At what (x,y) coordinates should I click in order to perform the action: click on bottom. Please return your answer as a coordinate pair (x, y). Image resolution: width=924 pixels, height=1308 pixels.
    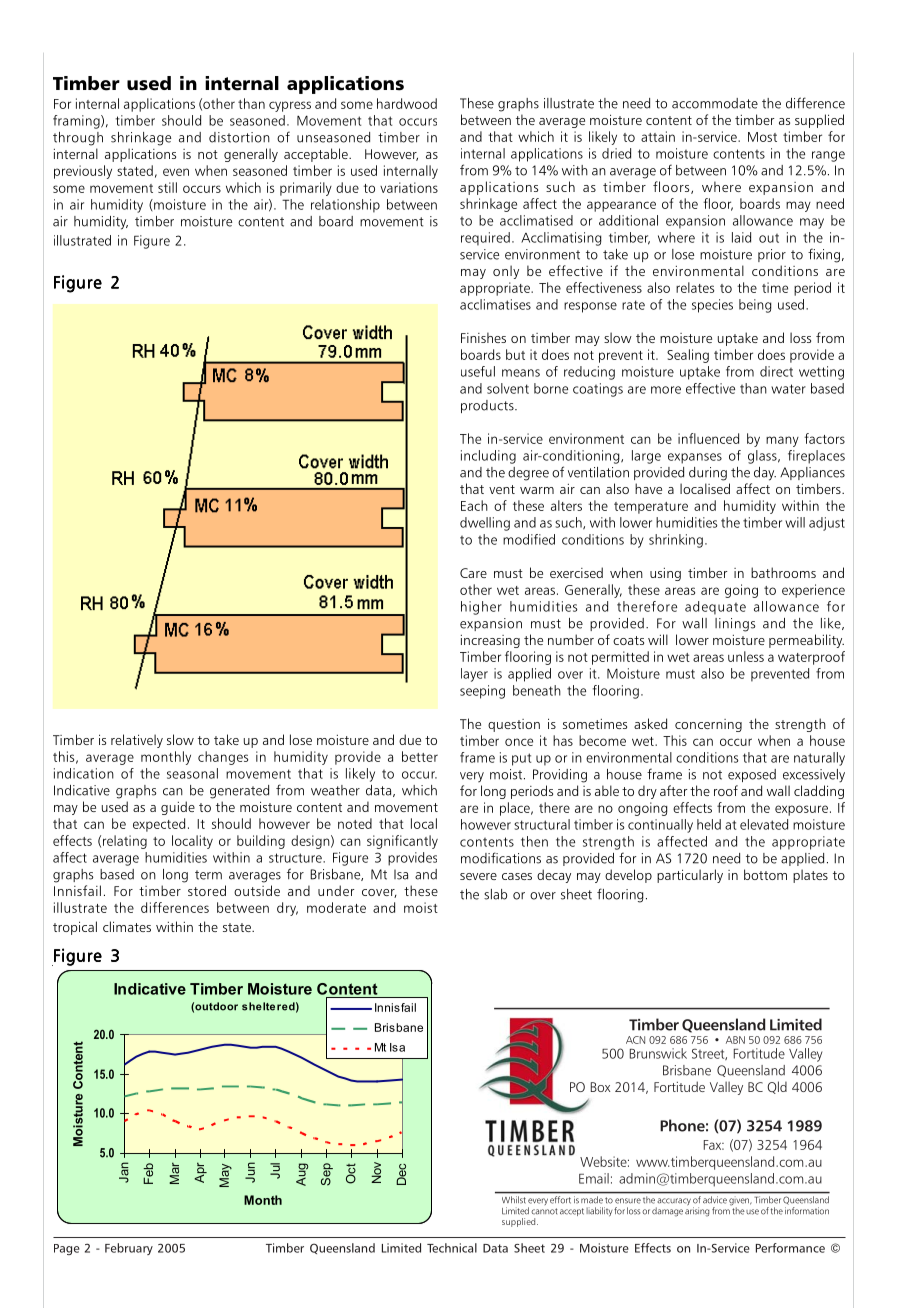
    Looking at the image, I should click on (765, 874).
